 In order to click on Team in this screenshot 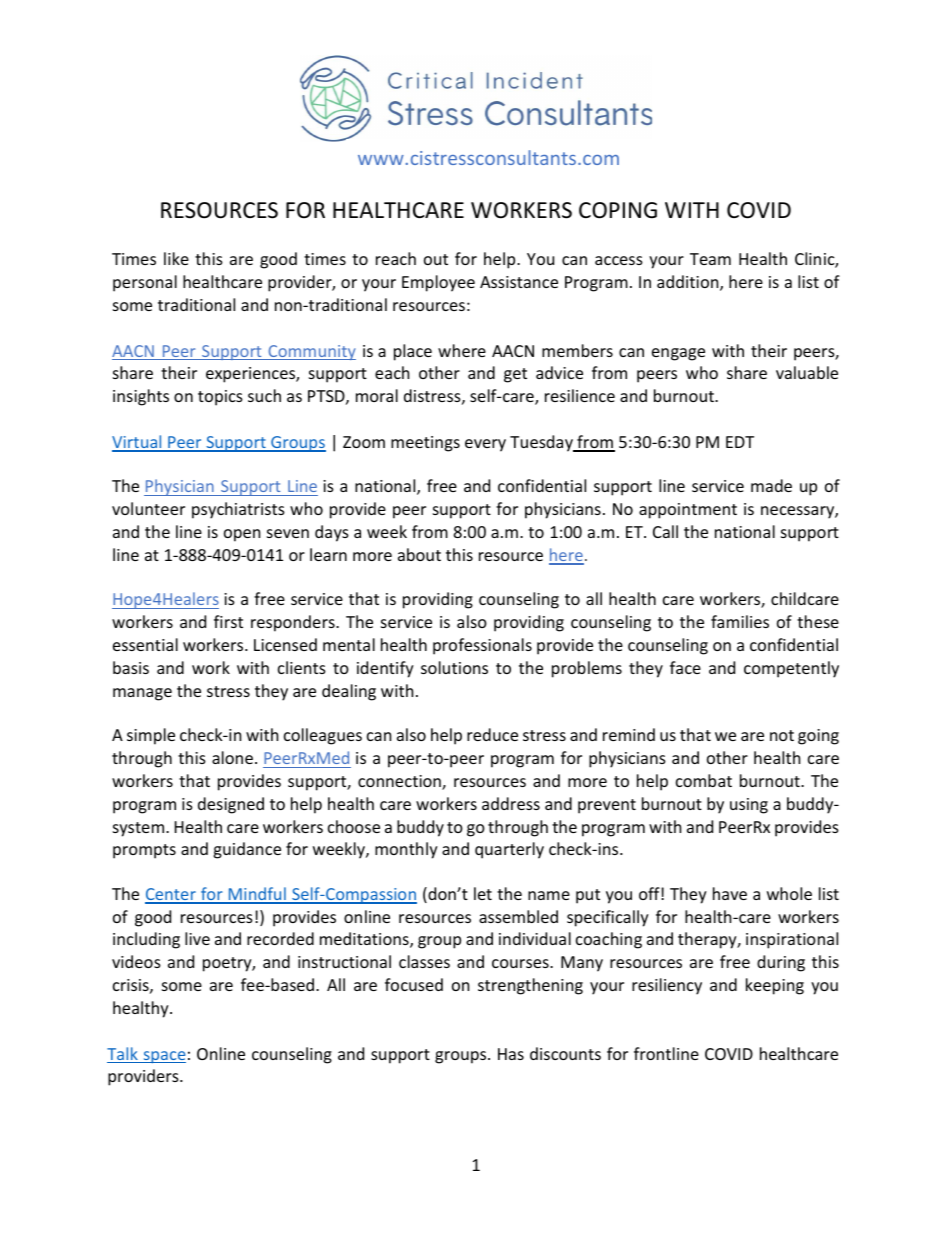, I will do `click(710, 259)`.
